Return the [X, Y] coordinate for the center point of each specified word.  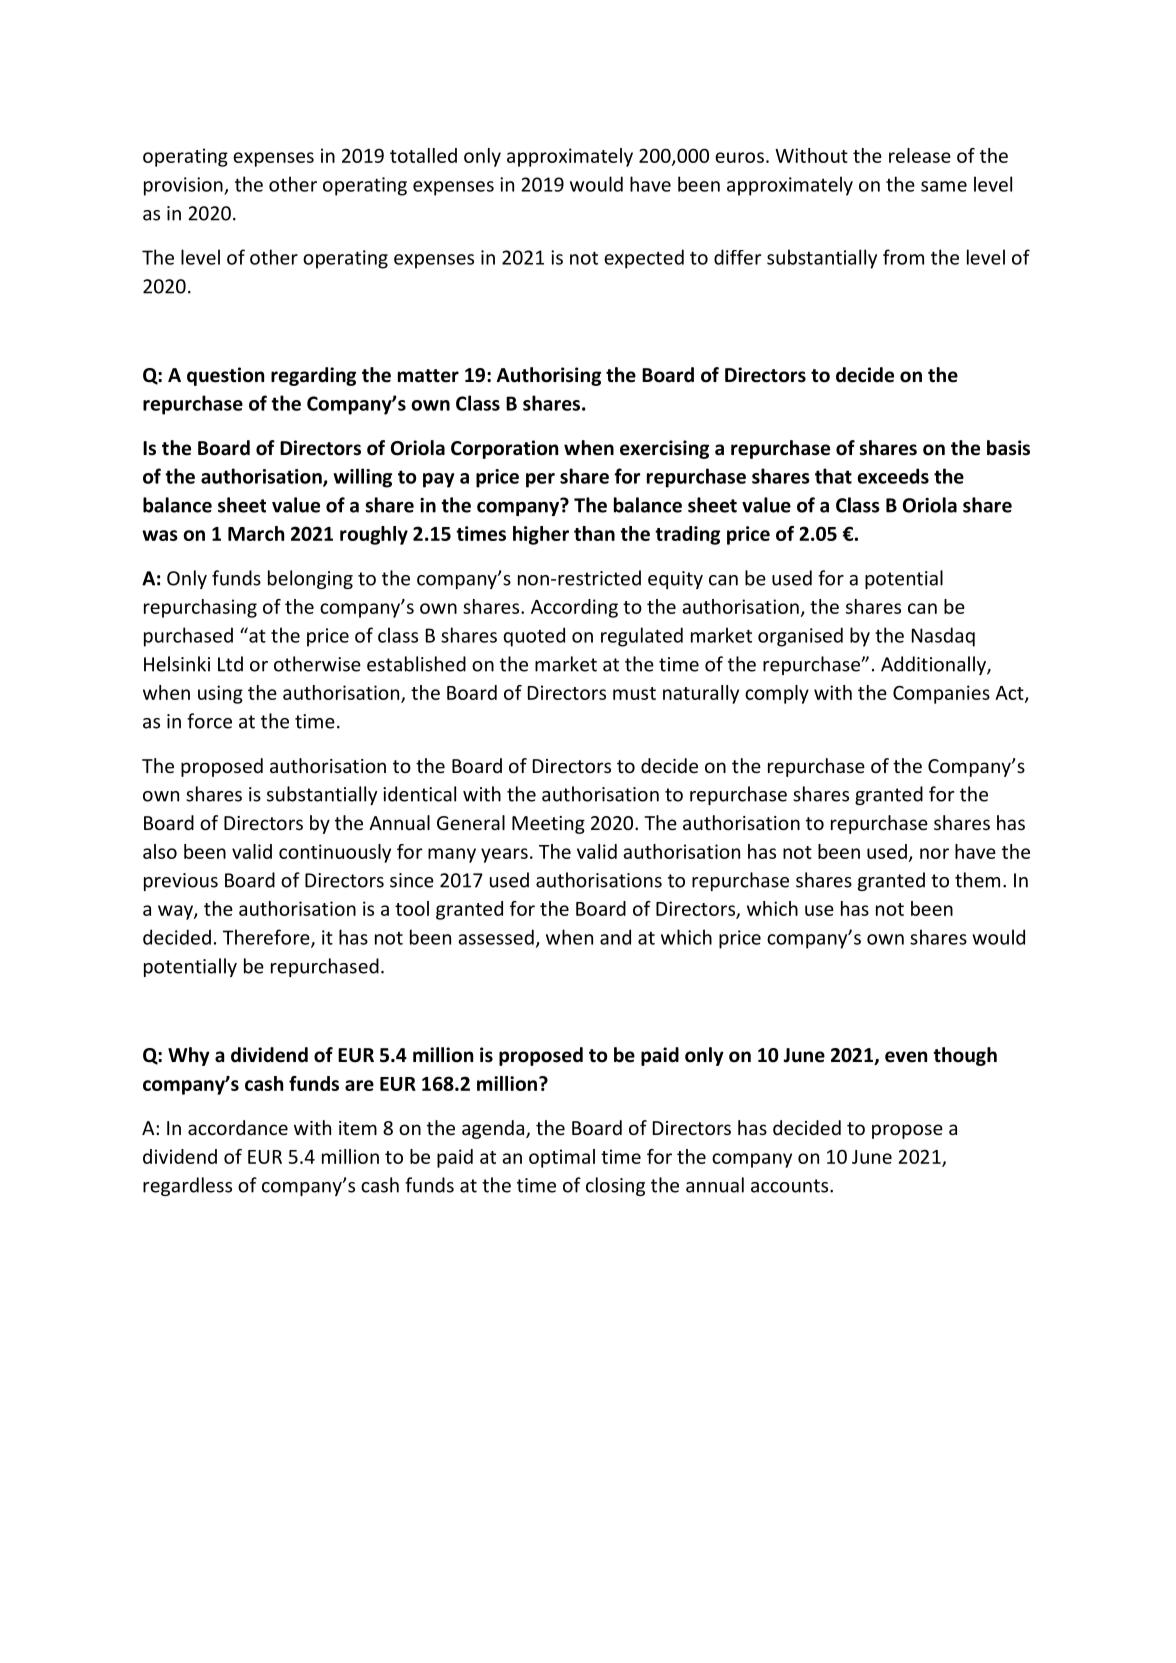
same [944, 186]
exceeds [893, 476]
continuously [335, 853]
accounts [791, 1186]
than [594, 533]
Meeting [548, 825]
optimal [562, 1158]
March [256, 533]
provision [184, 186]
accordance [238, 1127]
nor [934, 853]
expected [644, 259]
